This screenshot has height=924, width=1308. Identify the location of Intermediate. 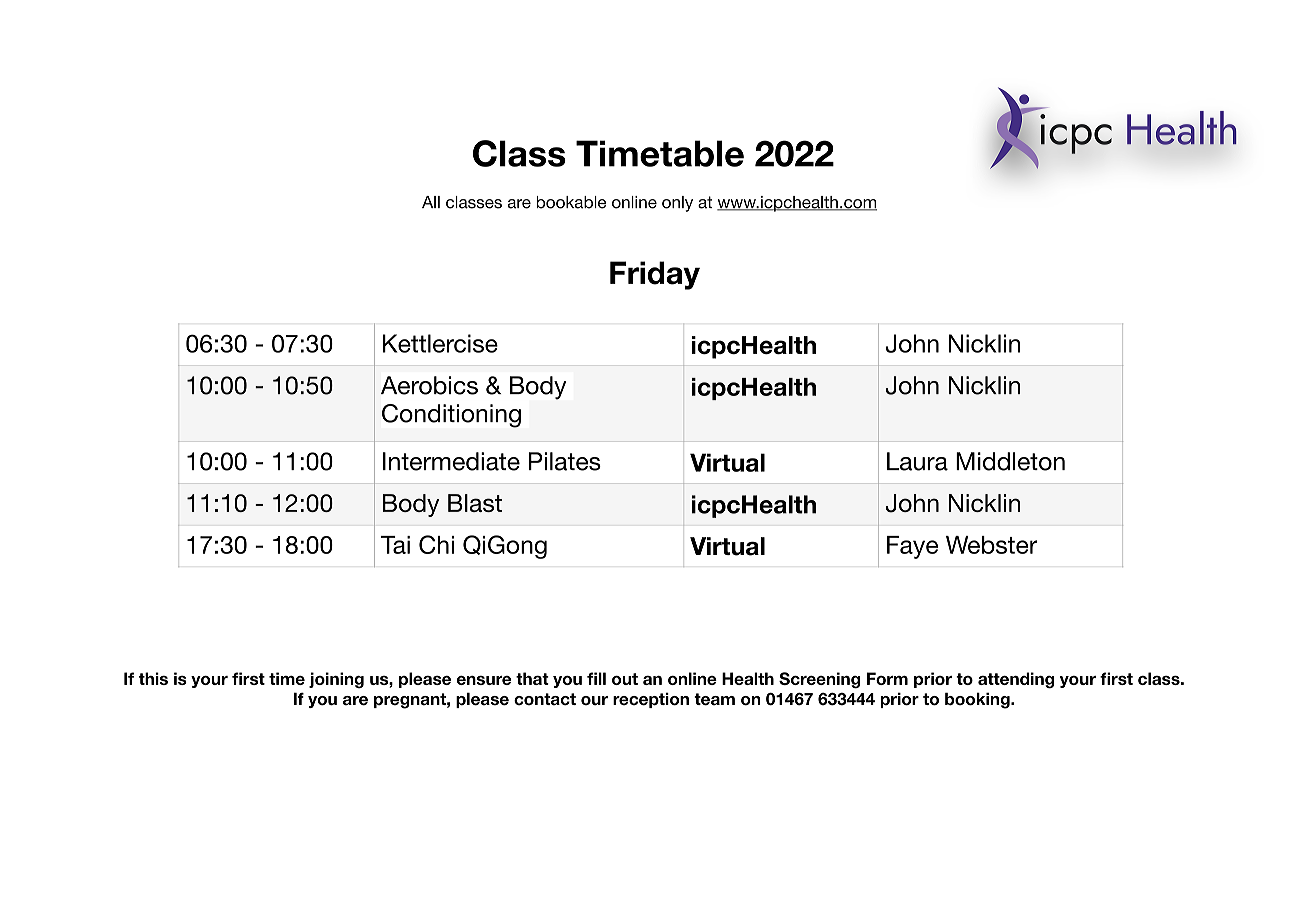
(451, 461).
